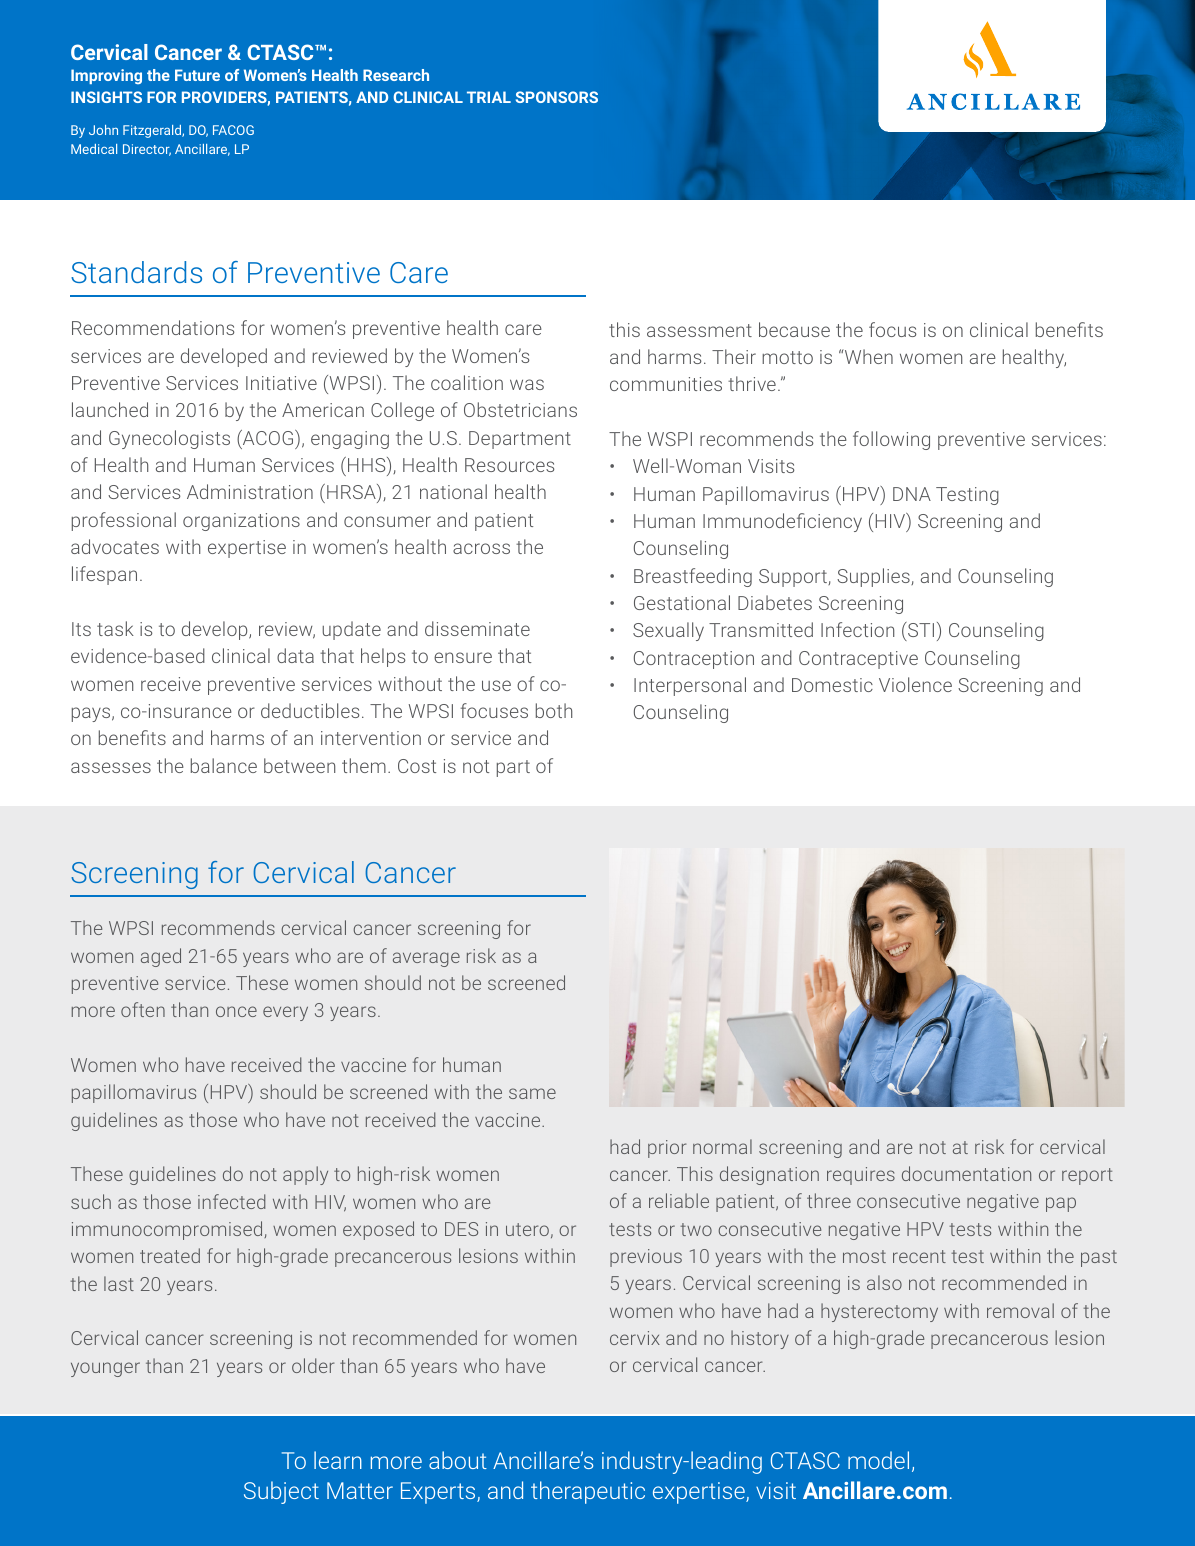 The height and width of the screenshot is (1546, 1195). I want to click on because, so click(794, 329).
